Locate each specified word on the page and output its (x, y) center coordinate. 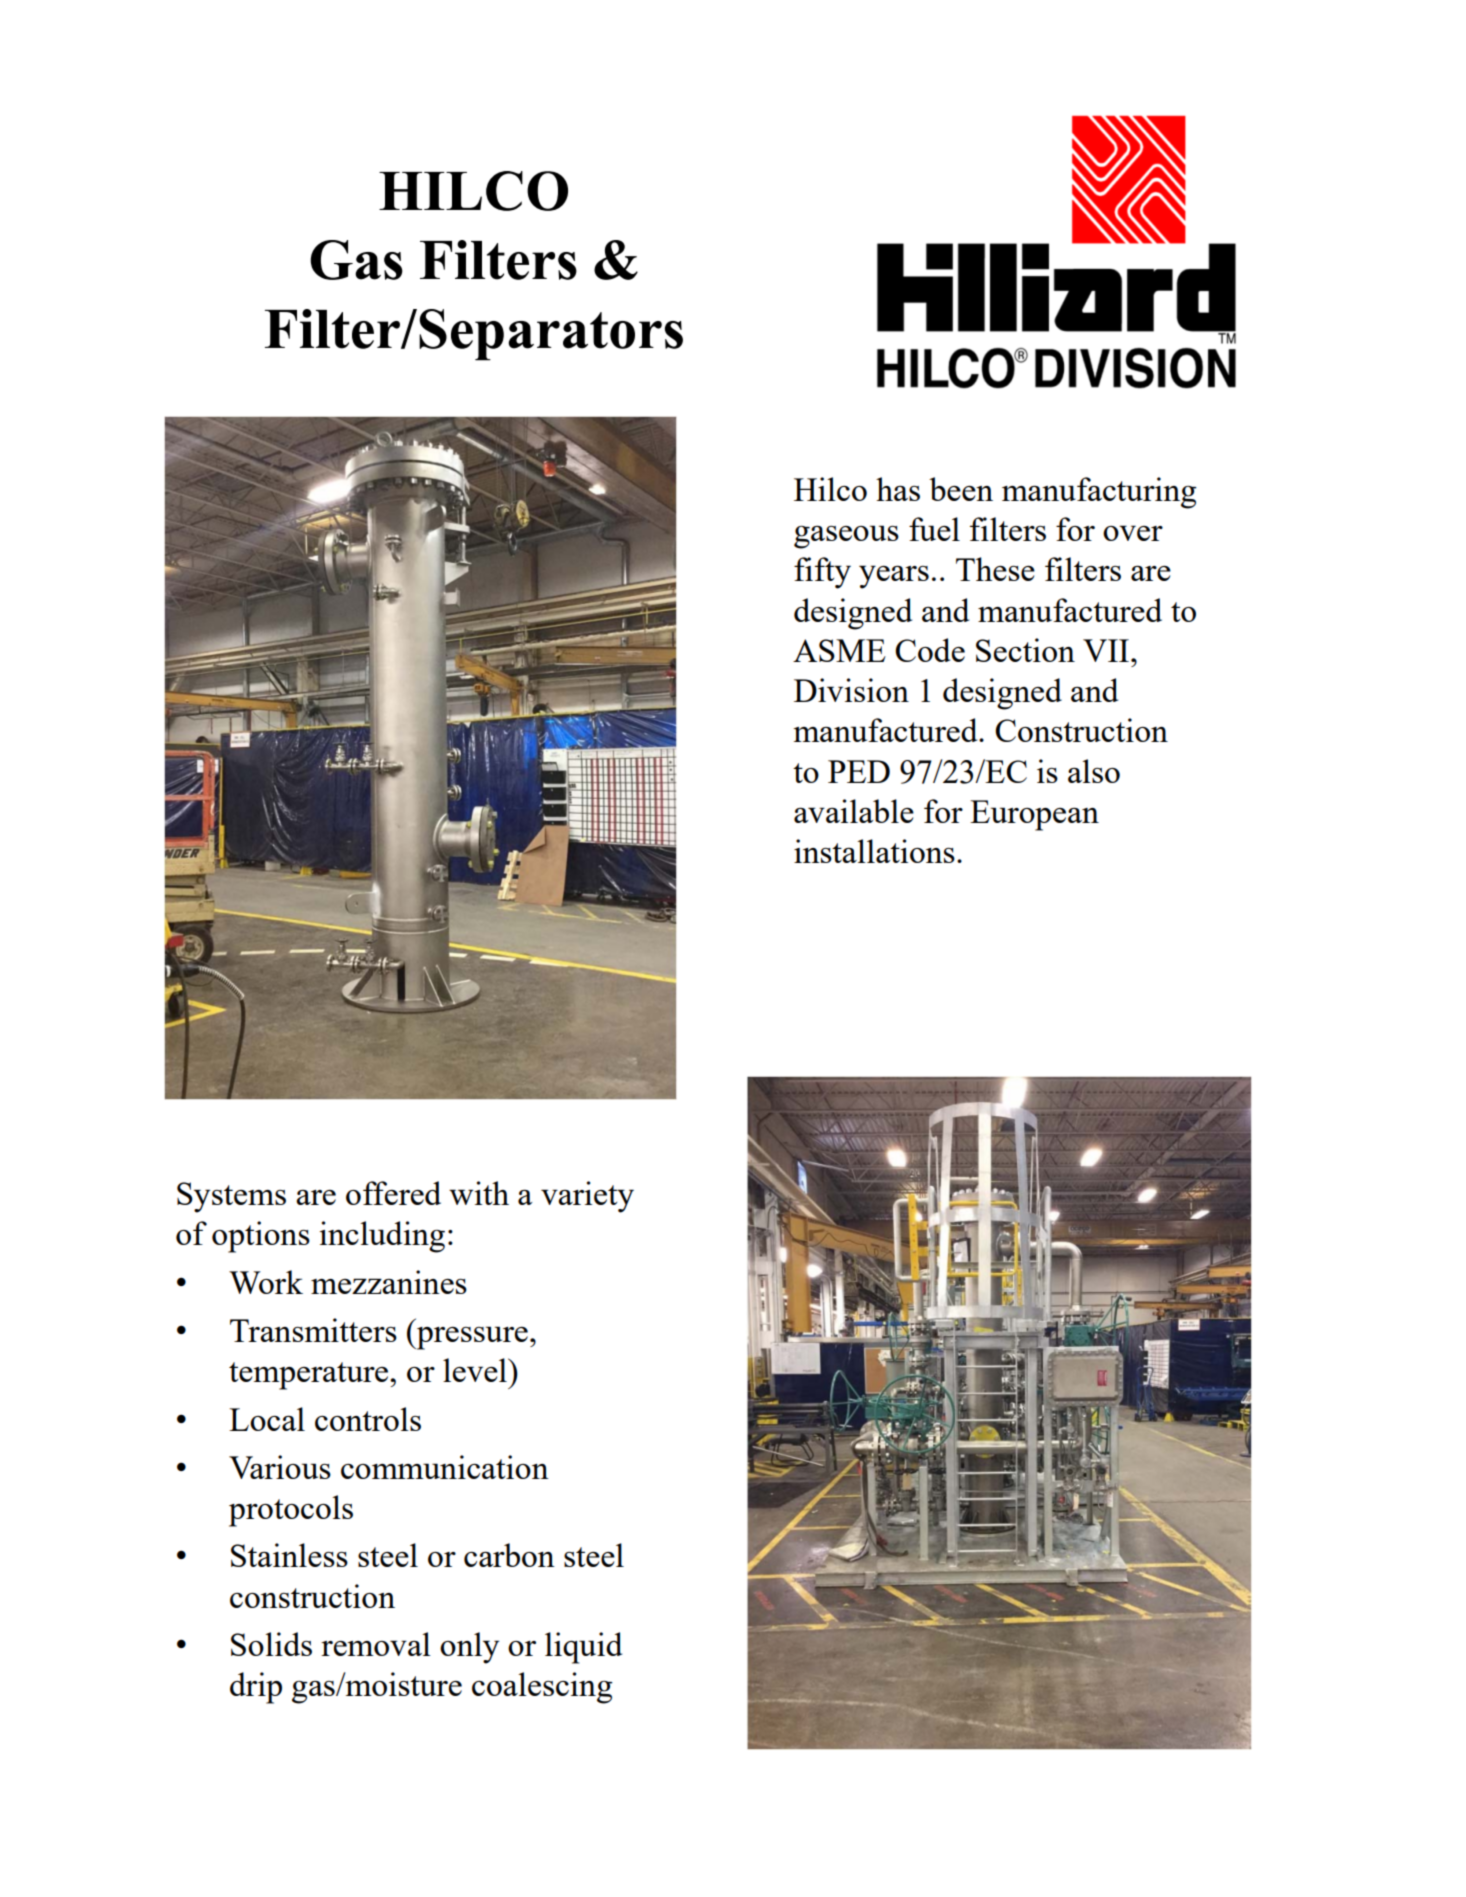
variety (587, 1197)
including (382, 1237)
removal (376, 1644)
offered (393, 1193)
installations (874, 851)
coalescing (542, 1688)
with (479, 1193)
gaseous (846, 537)
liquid (583, 1648)
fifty (822, 573)
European (1034, 815)
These (995, 569)
